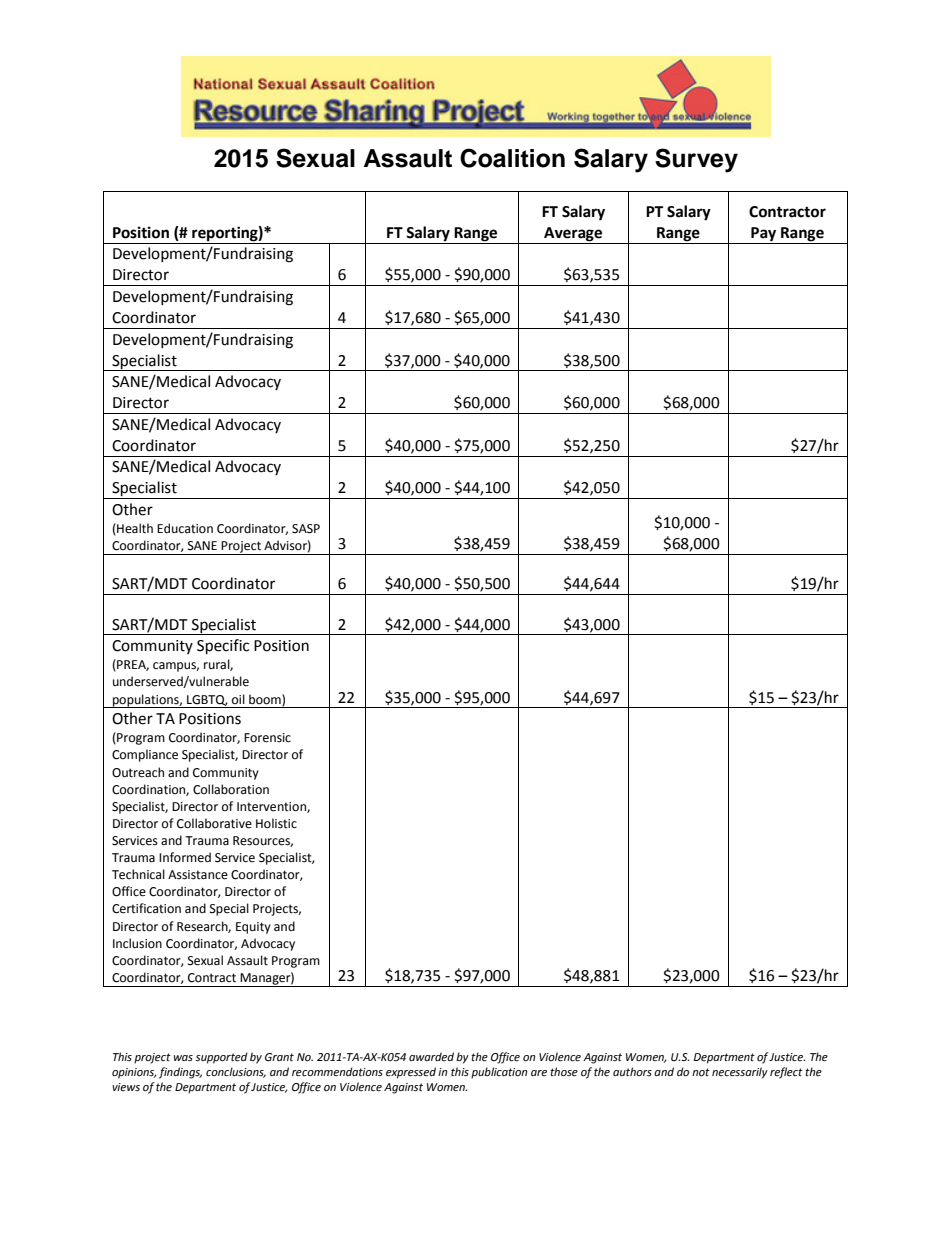 This image has height=1233, width=952. I want to click on supported, so click(221, 1058).
